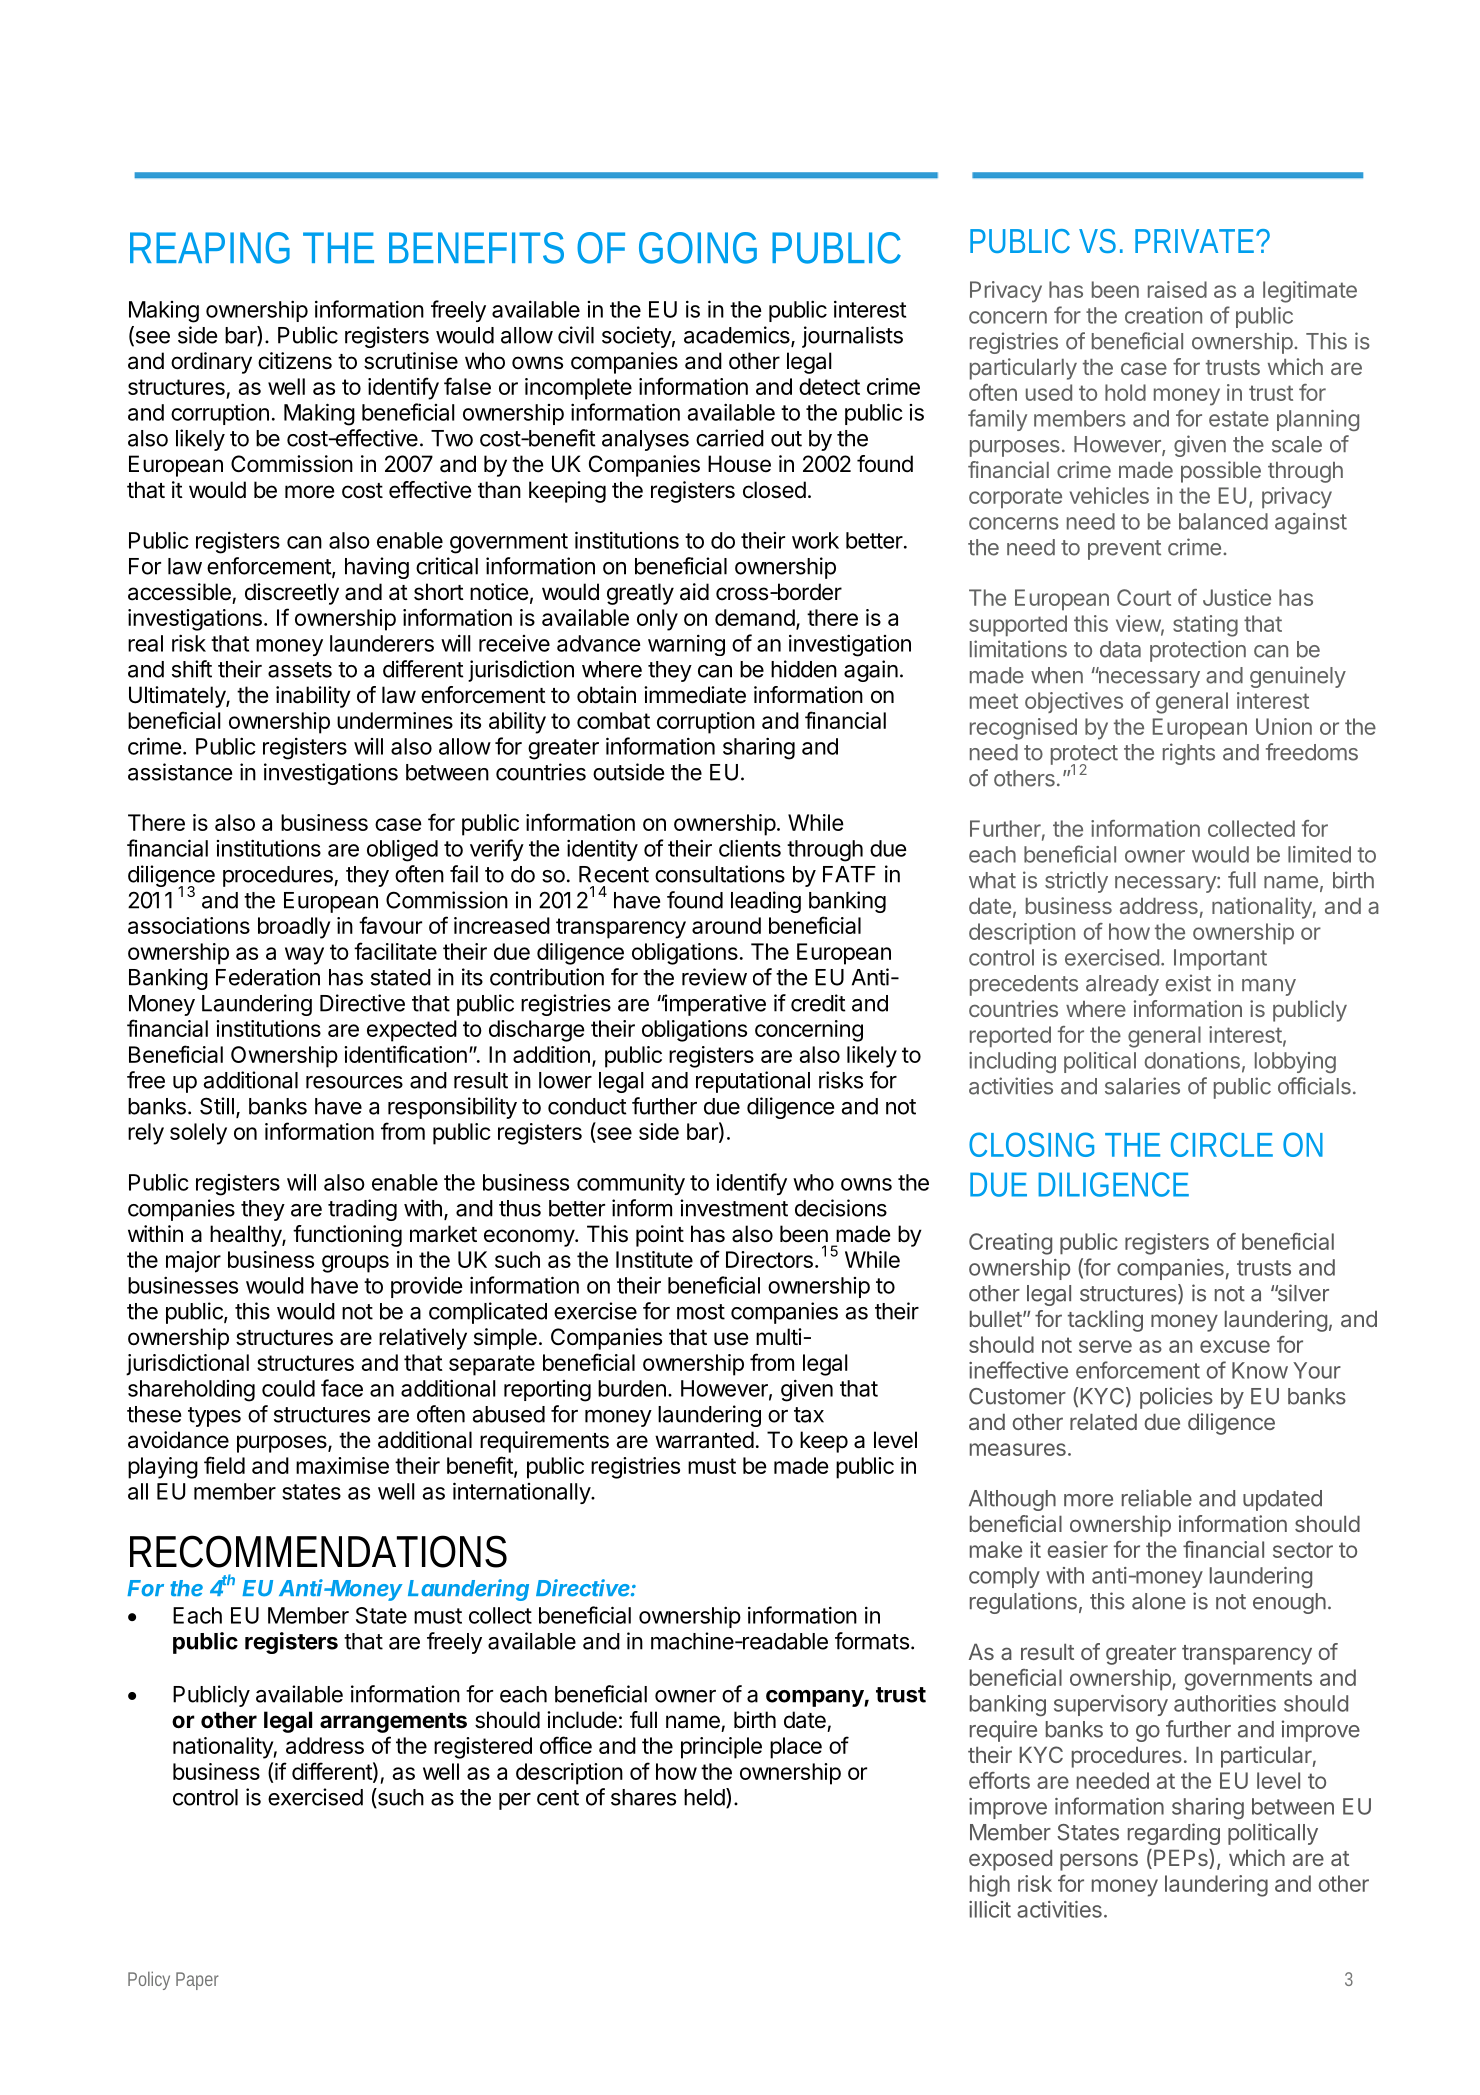 Image resolution: width=1480 pixels, height=2095 pixels. What do you see at coordinates (1189, 754) in the screenshot?
I see `rights` at bounding box center [1189, 754].
